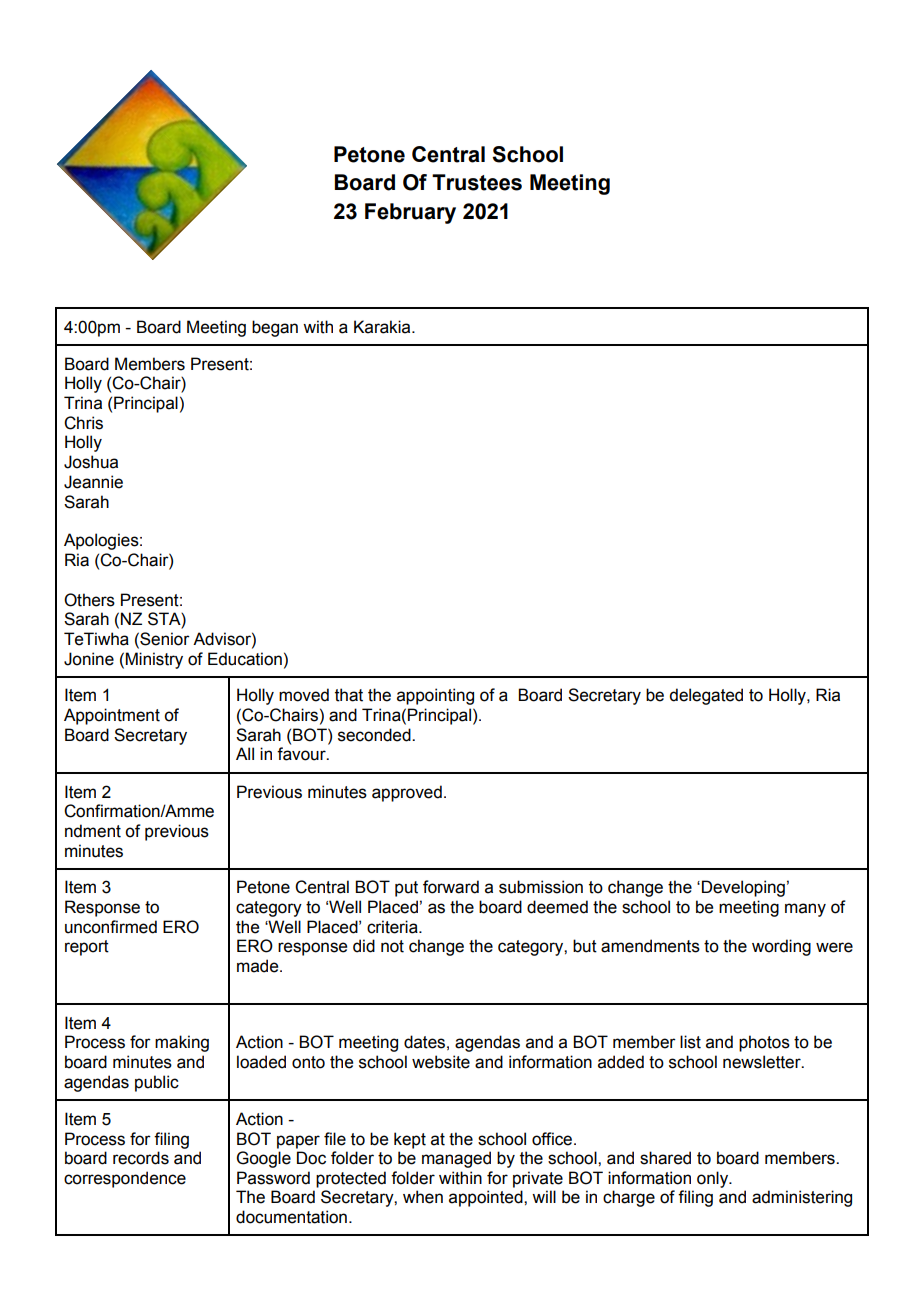  Describe the element at coordinates (477, 182) in the document. I see `Trustees` at that location.
